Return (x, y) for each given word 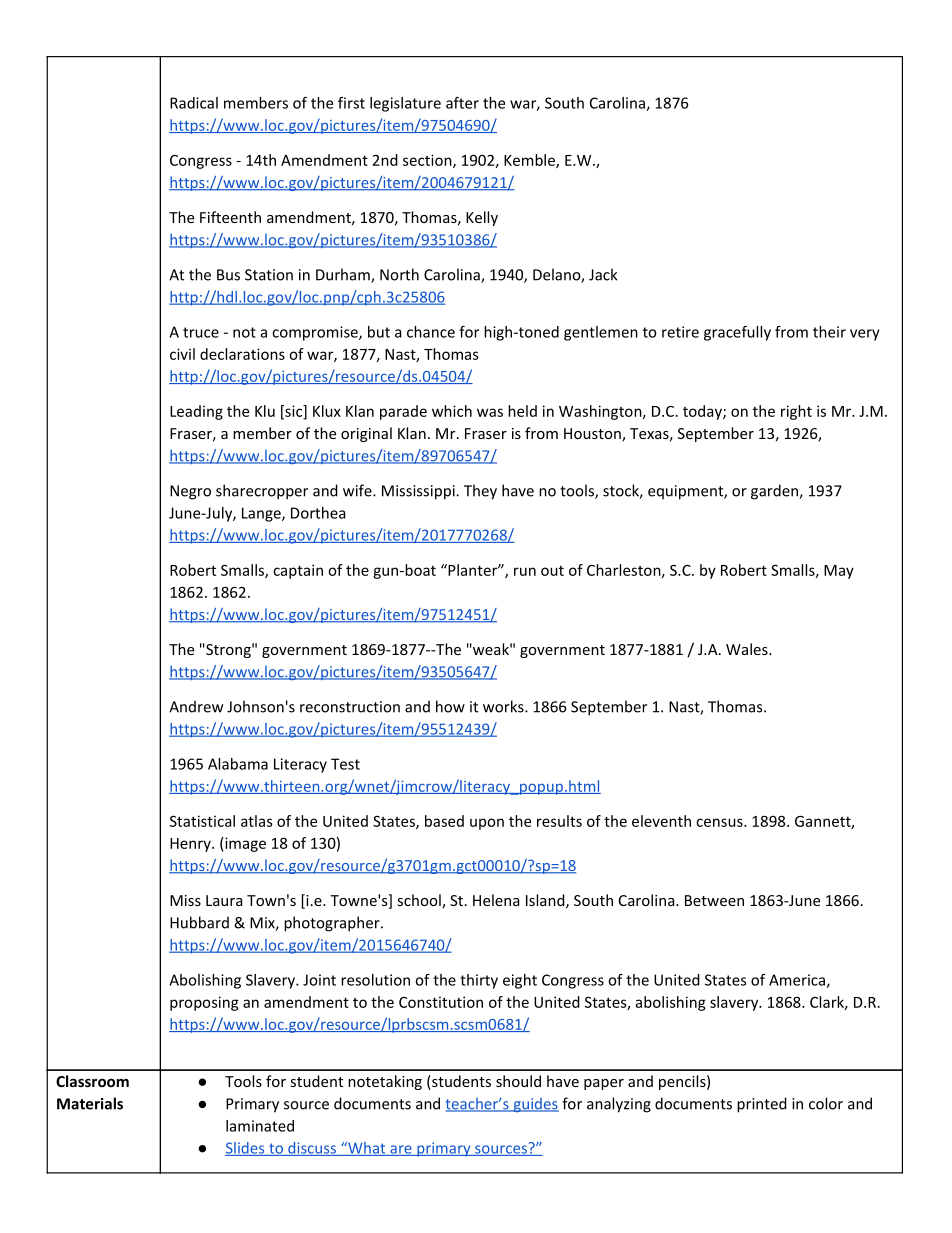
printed (762, 1105)
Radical (194, 103)
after (462, 103)
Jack (603, 274)
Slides (246, 1149)
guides (535, 1105)
